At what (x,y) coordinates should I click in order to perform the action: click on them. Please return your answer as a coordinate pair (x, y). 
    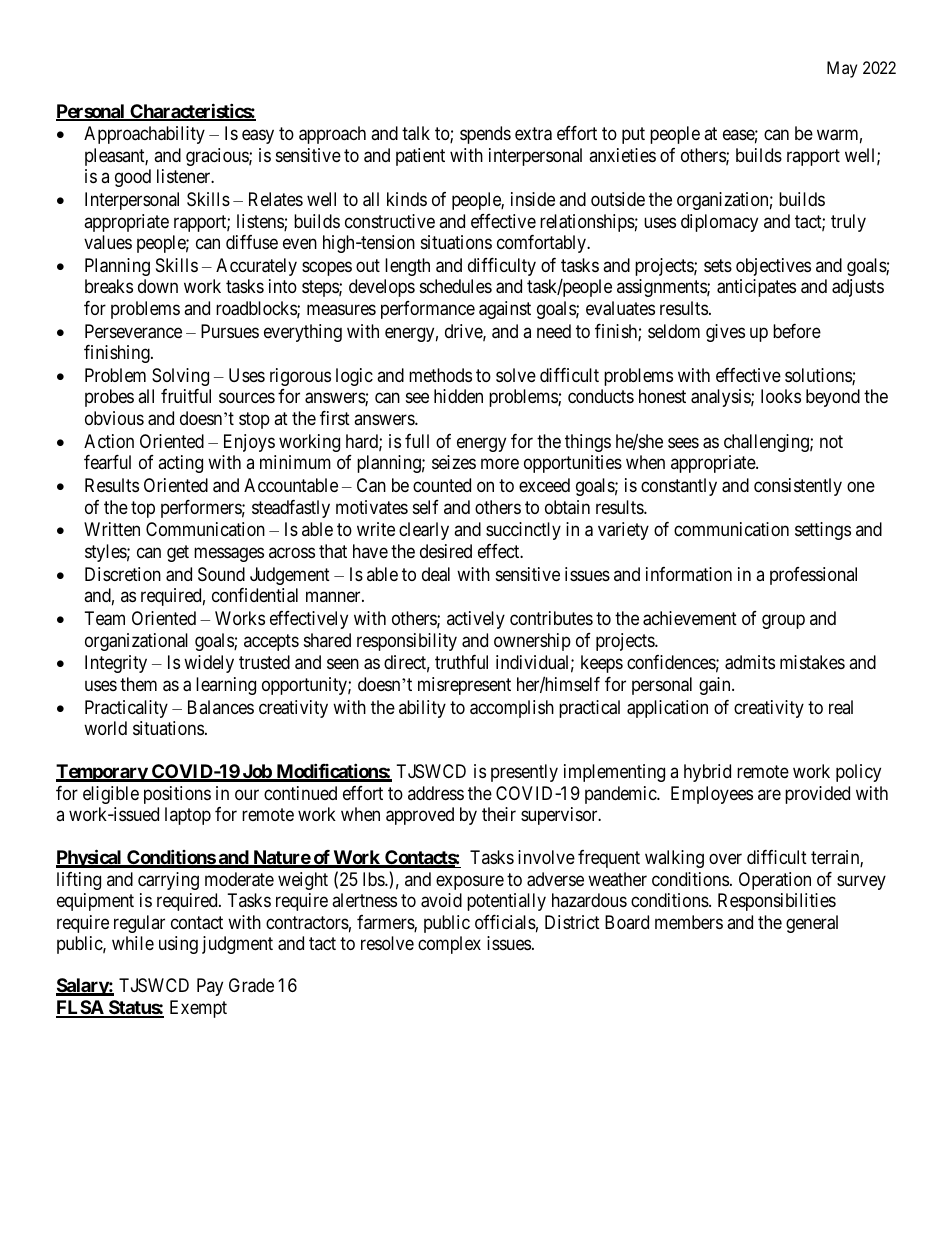
    Looking at the image, I should click on (138, 684).
